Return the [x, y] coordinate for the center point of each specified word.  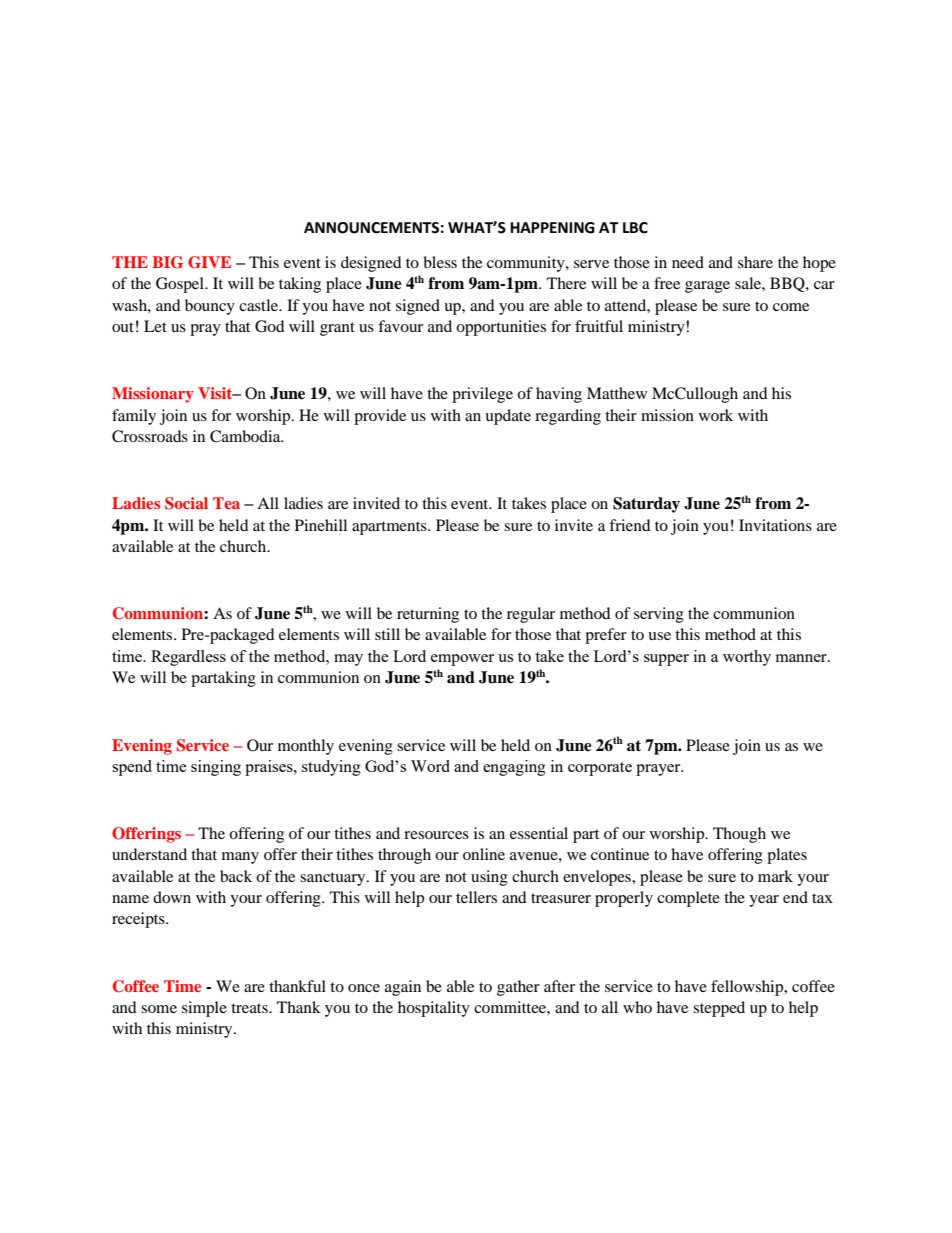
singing [216, 768]
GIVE [209, 262]
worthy [747, 658]
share [755, 262]
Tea [226, 503]
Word [430, 766]
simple [204, 1009]
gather [518, 988]
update [508, 417]
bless [440, 262]
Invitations [775, 525]
